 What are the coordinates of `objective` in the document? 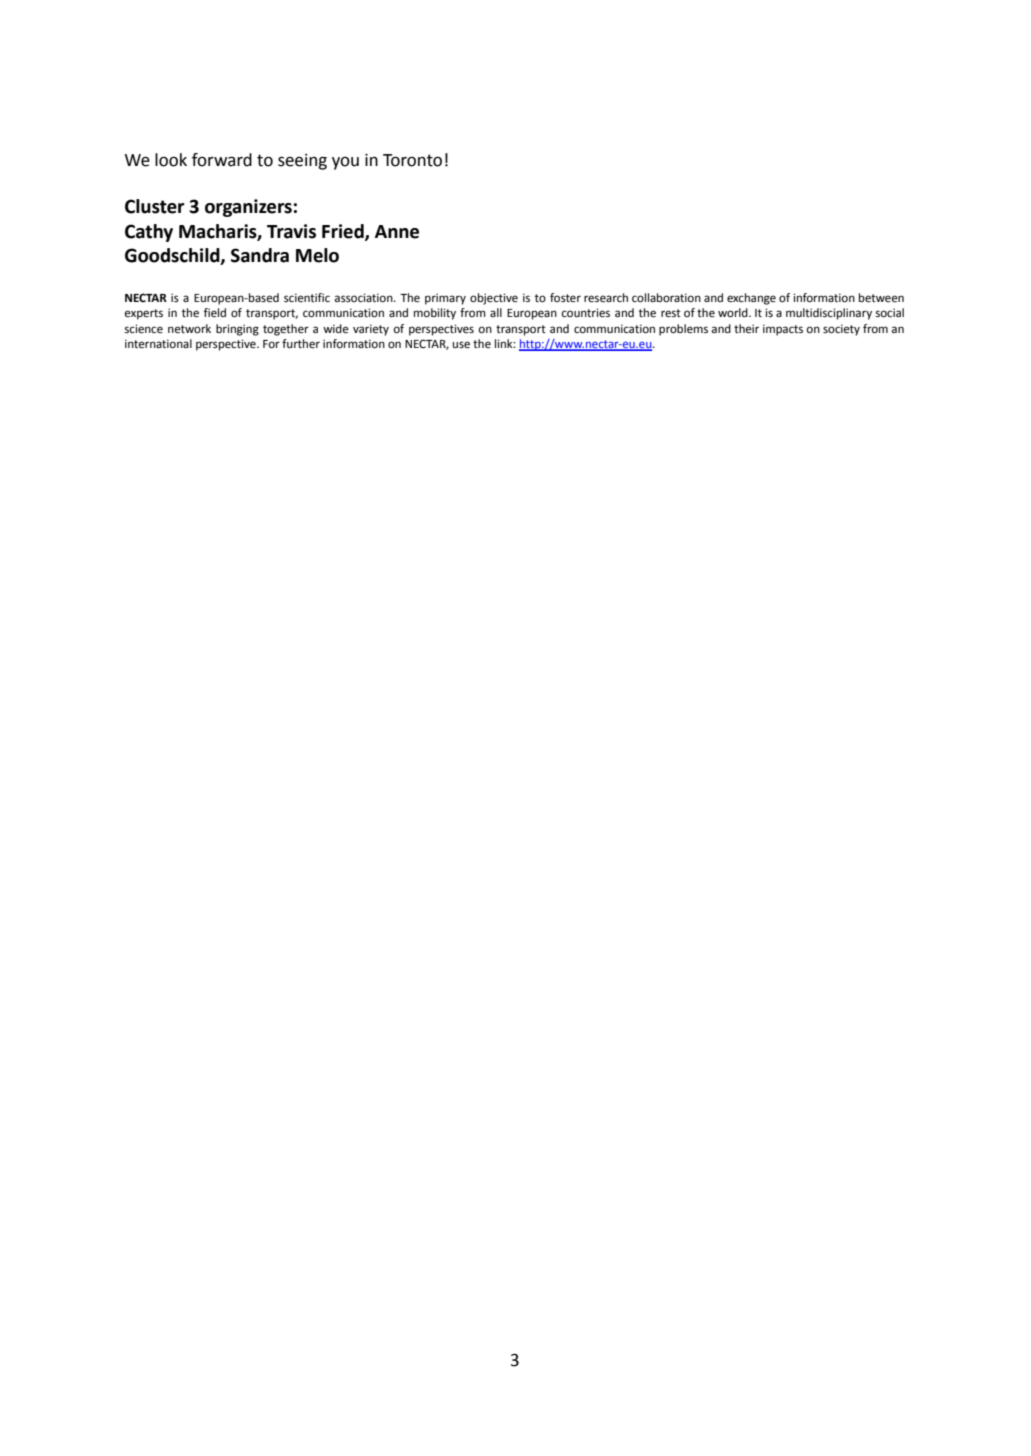 It's located at (494, 299).
